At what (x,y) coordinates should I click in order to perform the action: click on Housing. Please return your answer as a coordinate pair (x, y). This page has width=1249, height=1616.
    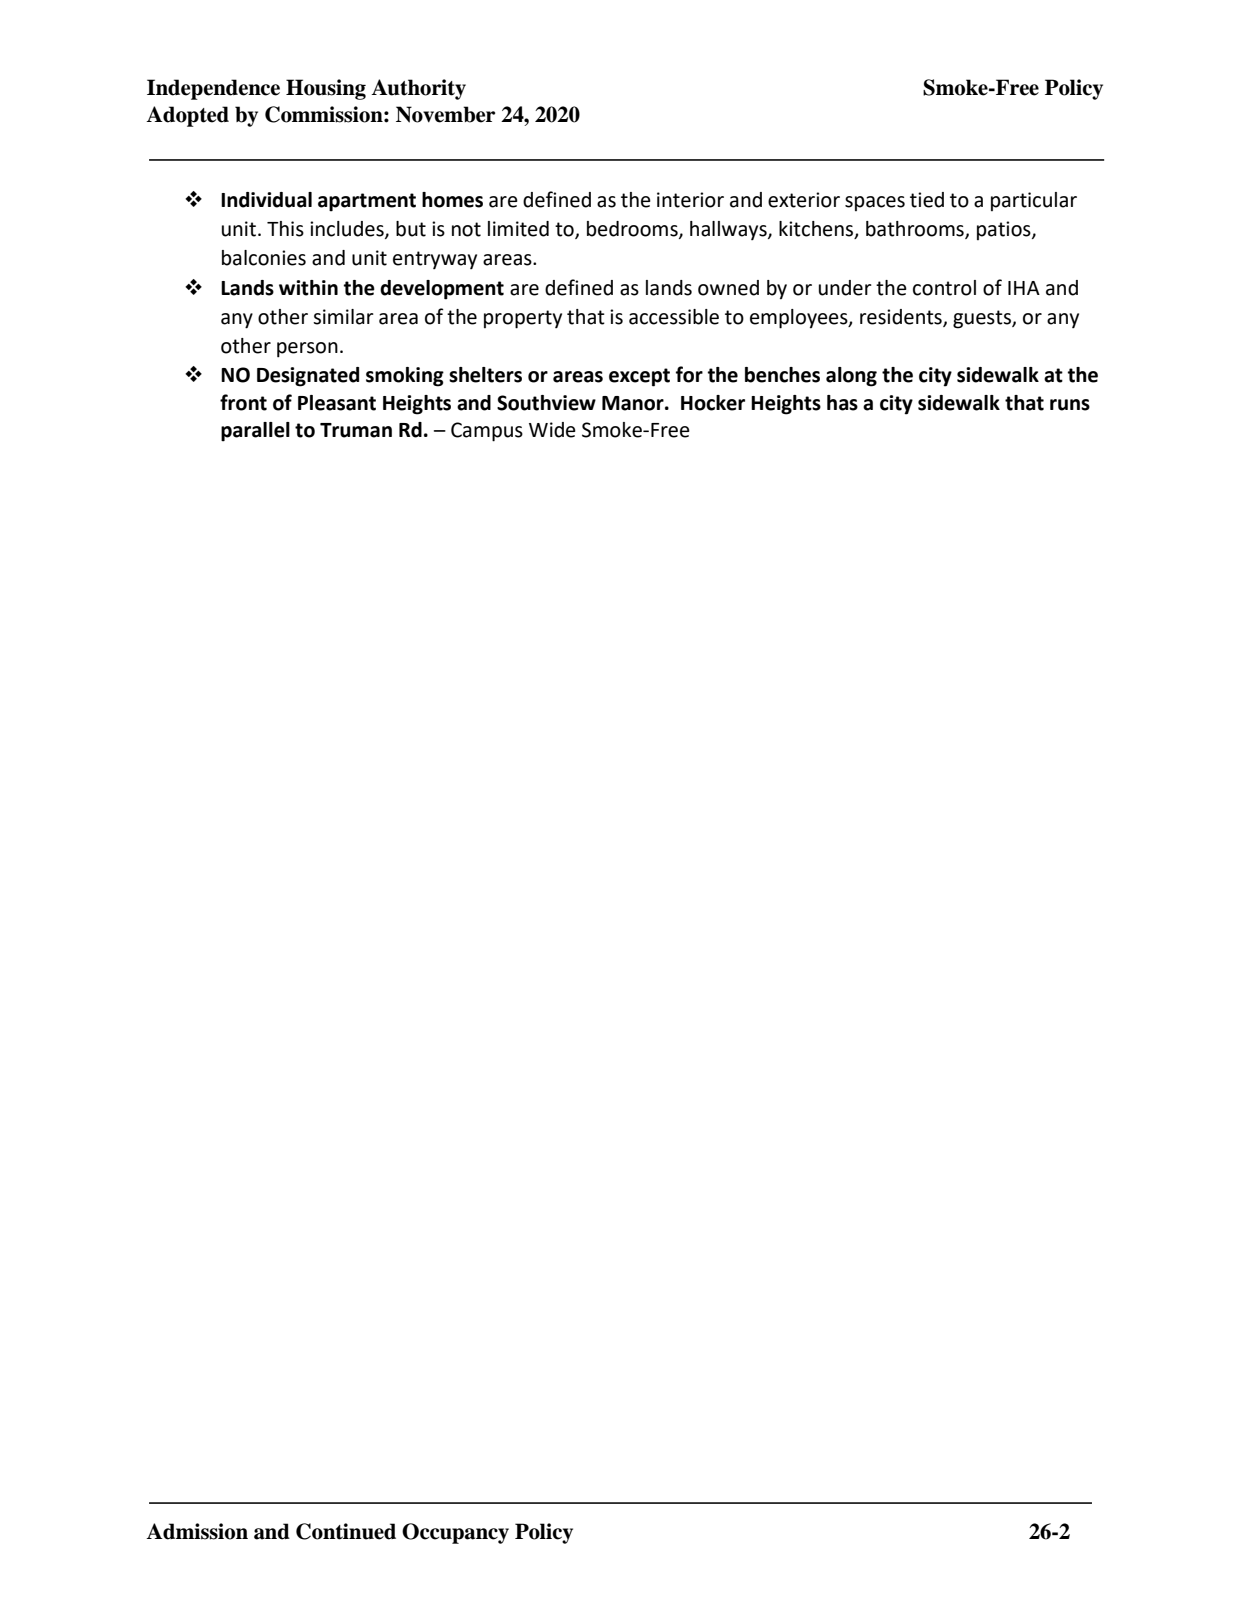
    Looking at the image, I should click on (326, 89).
